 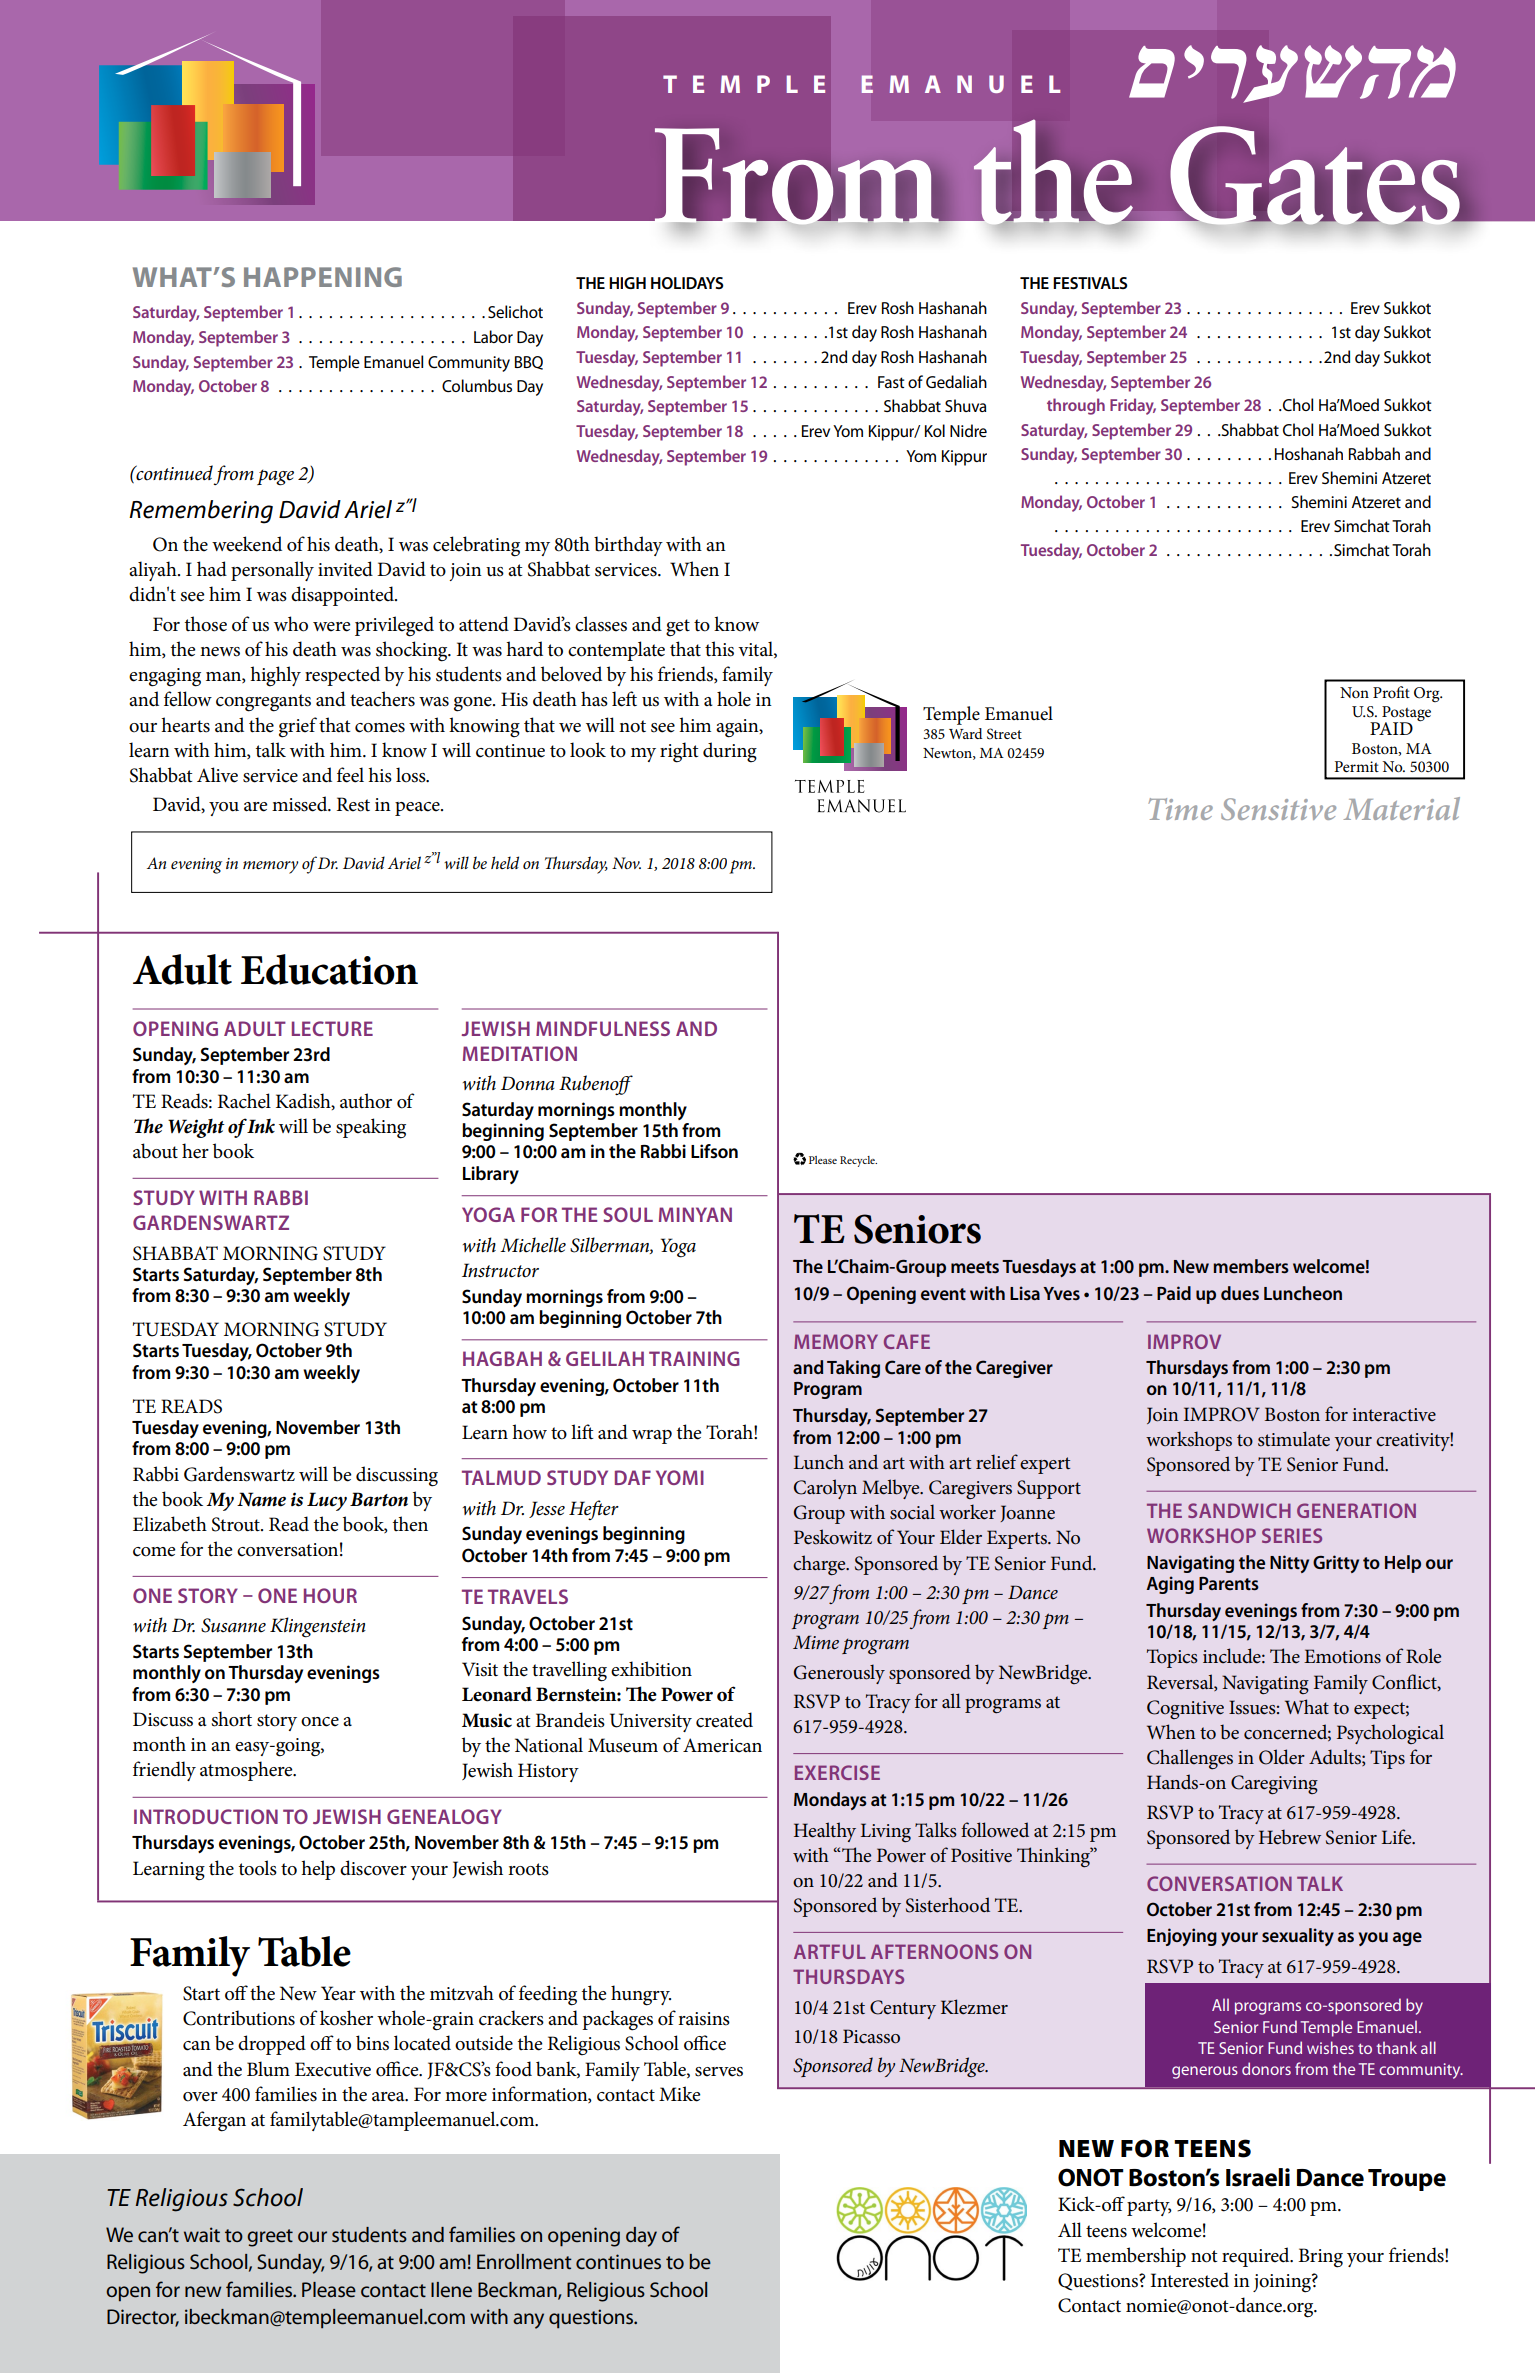 I want to click on Sensitive, so click(x=1278, y=809).
